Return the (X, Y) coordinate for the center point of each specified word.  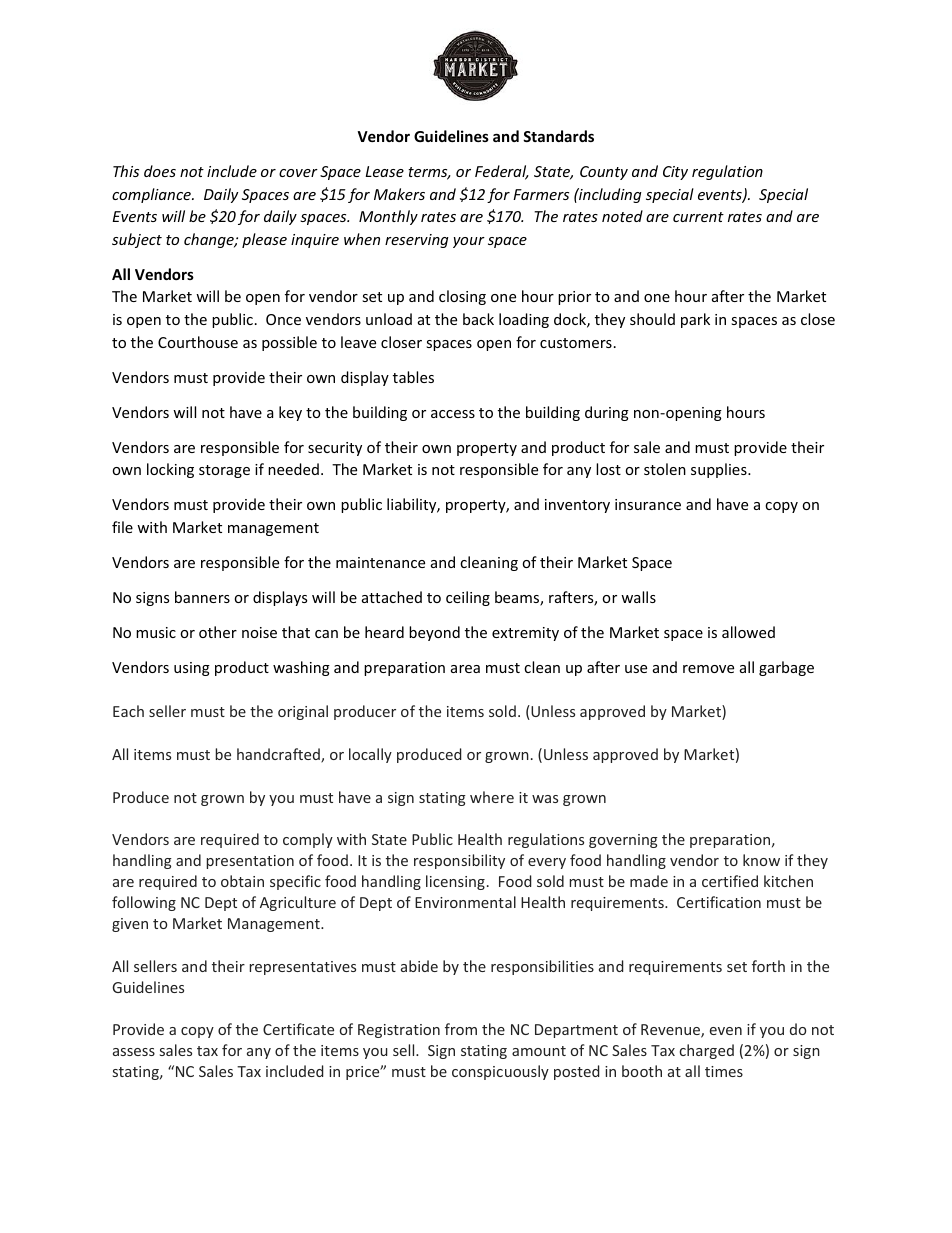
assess (134, 1052)
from (461, 1029)
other (218, 632)
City (675, 173)
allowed (748, 632)
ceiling (468, 598)
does (160, 171)
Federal (502, 172)
